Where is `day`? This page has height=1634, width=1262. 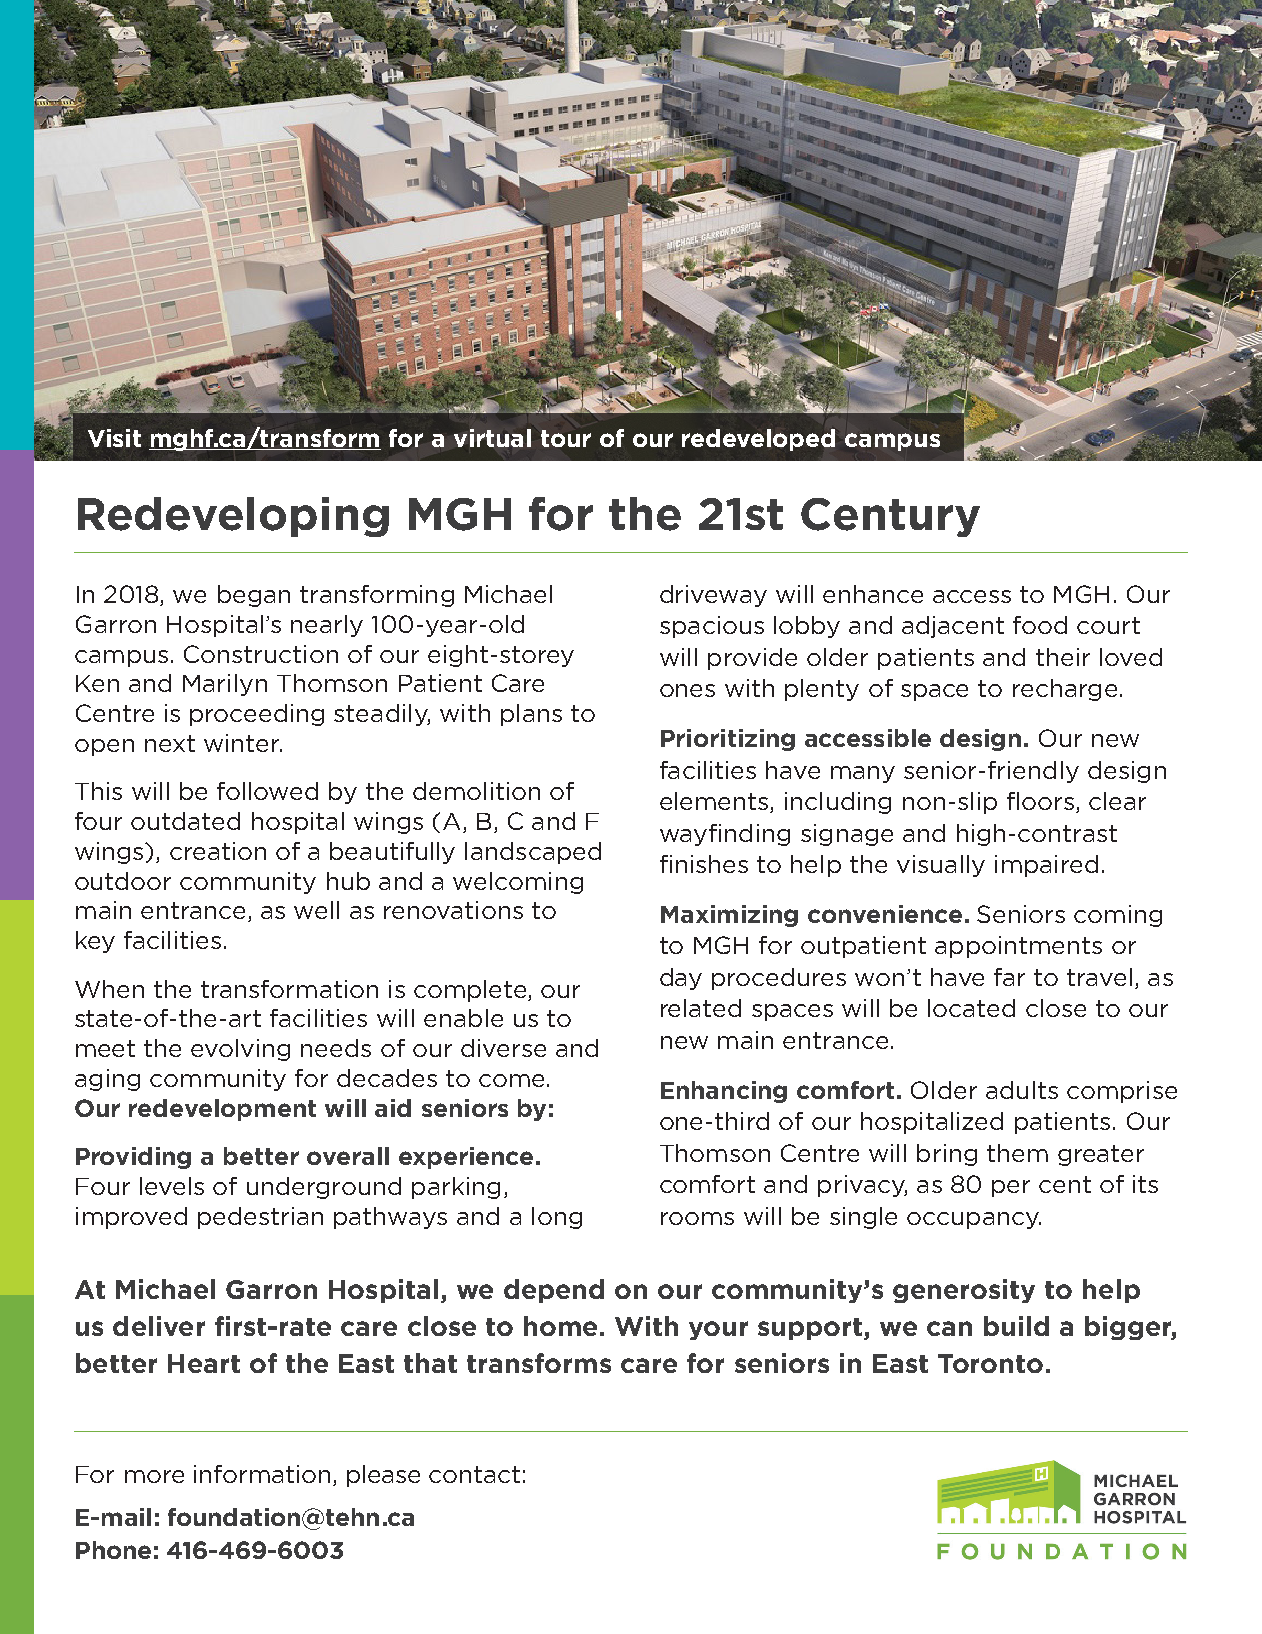 day is located at coordinates (681, 979).
